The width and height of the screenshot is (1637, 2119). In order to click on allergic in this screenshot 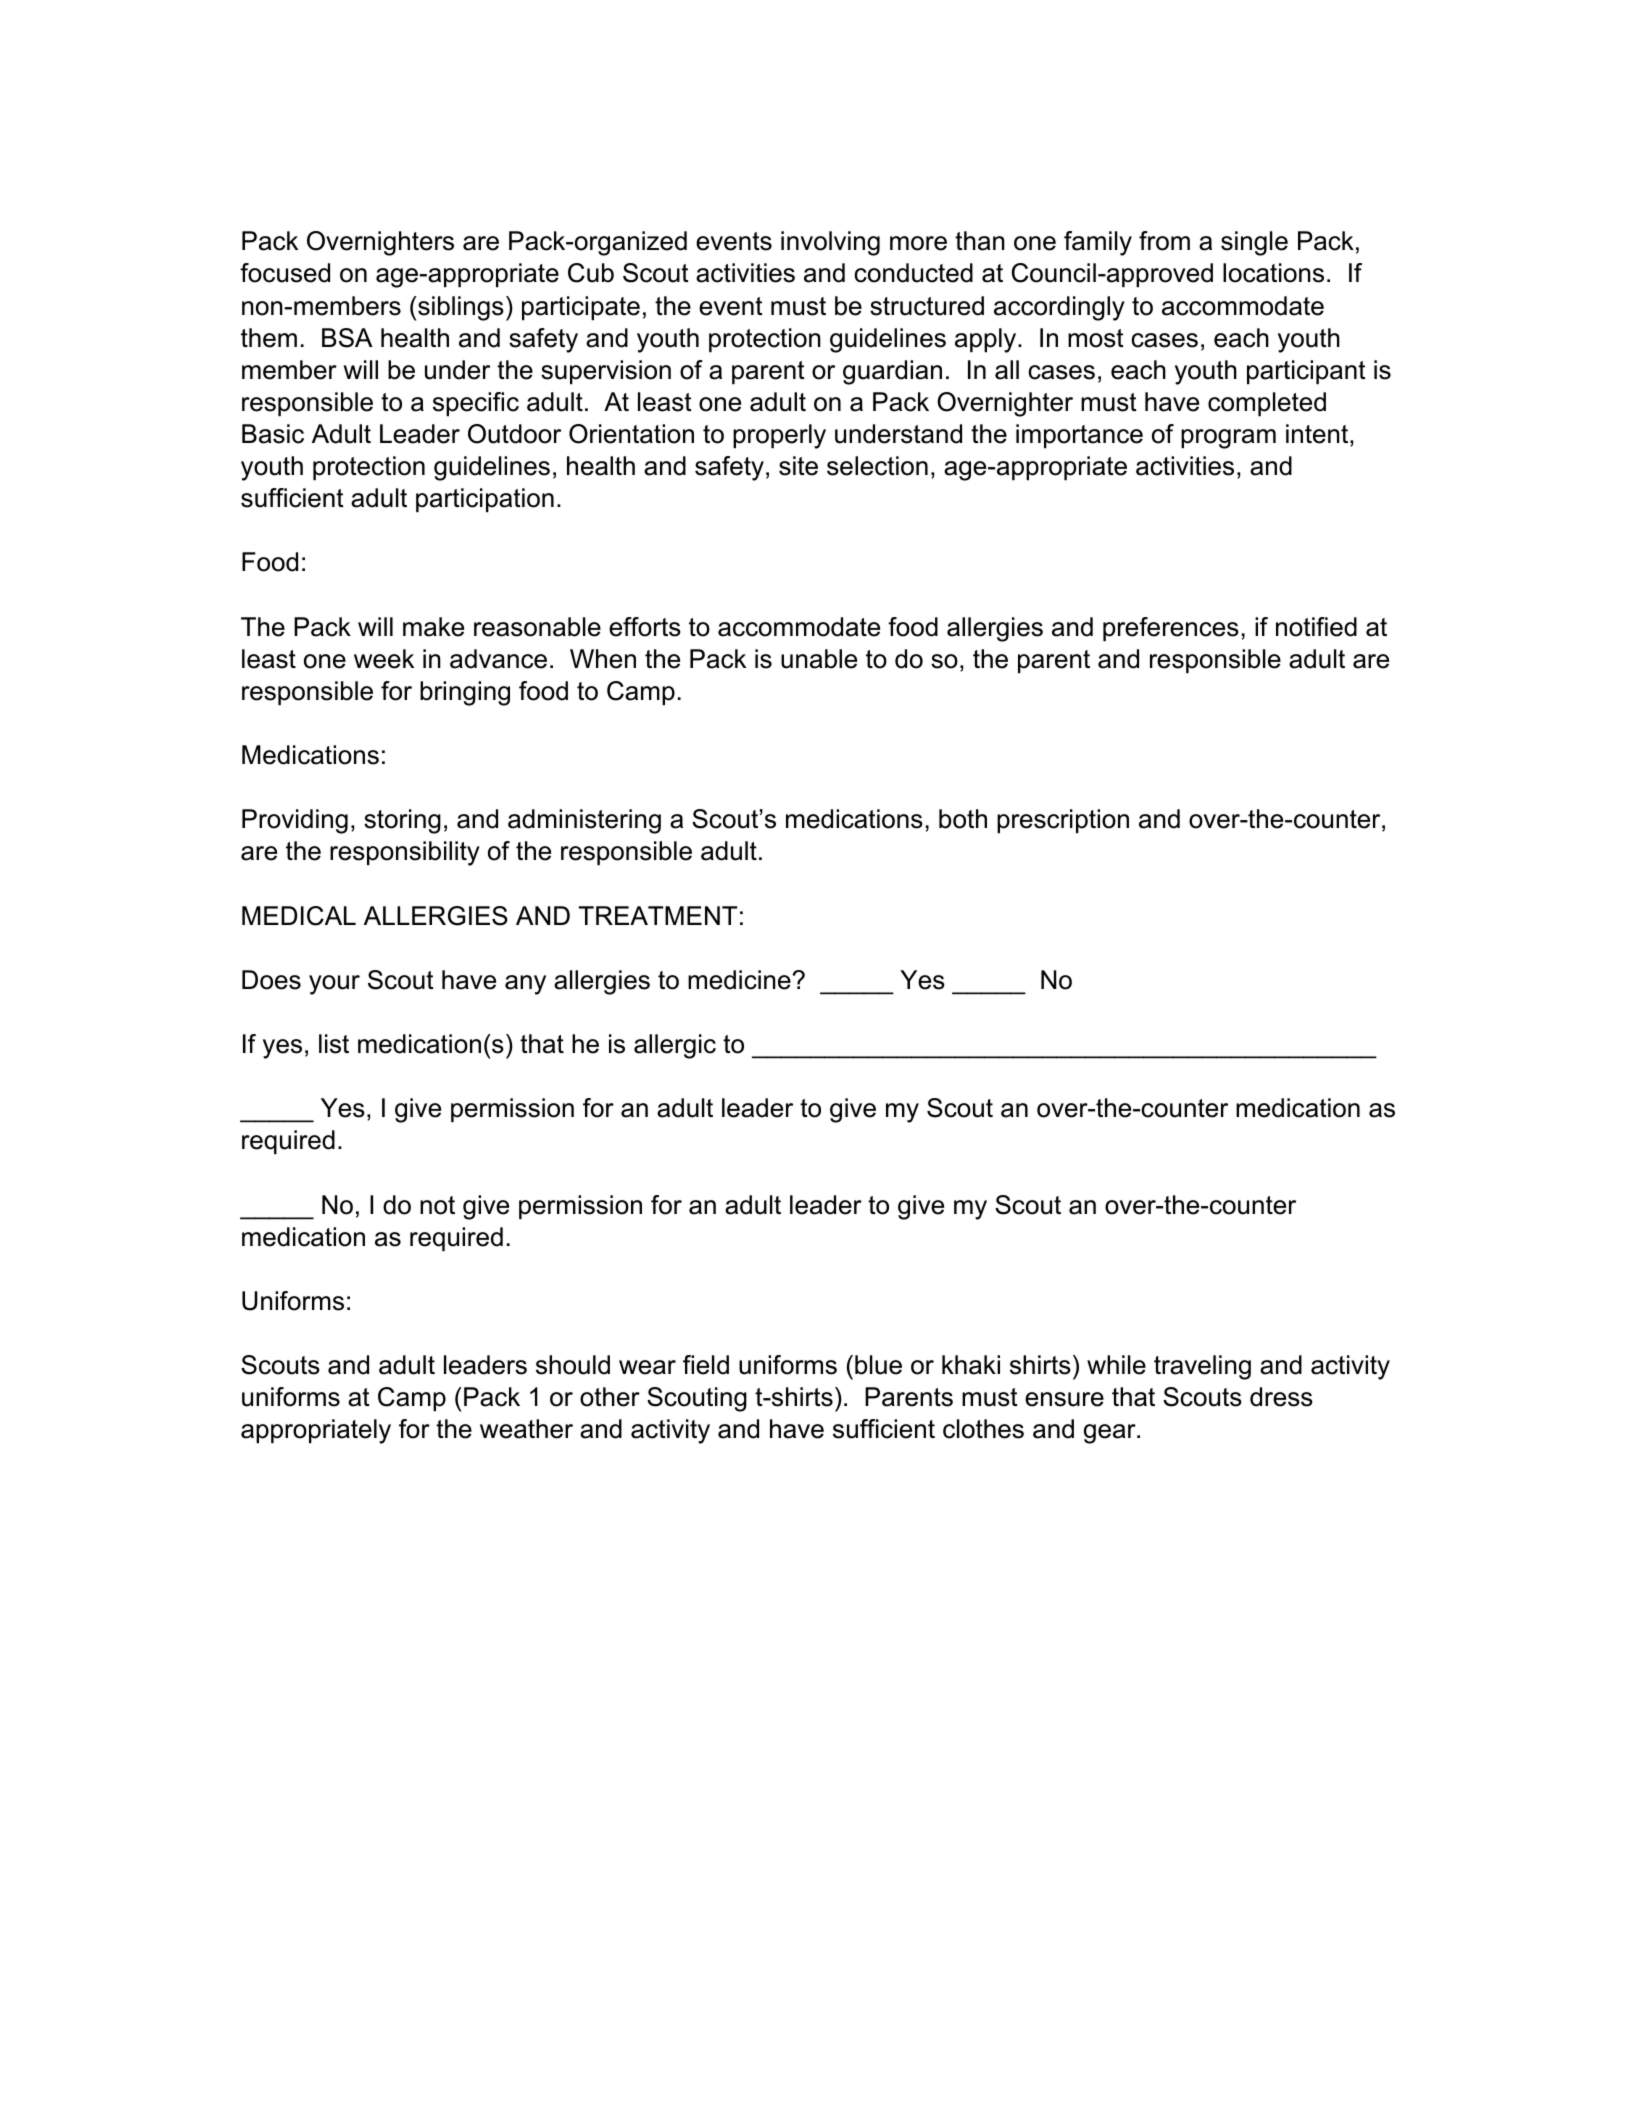, I will do `click(675, 1046)`.
